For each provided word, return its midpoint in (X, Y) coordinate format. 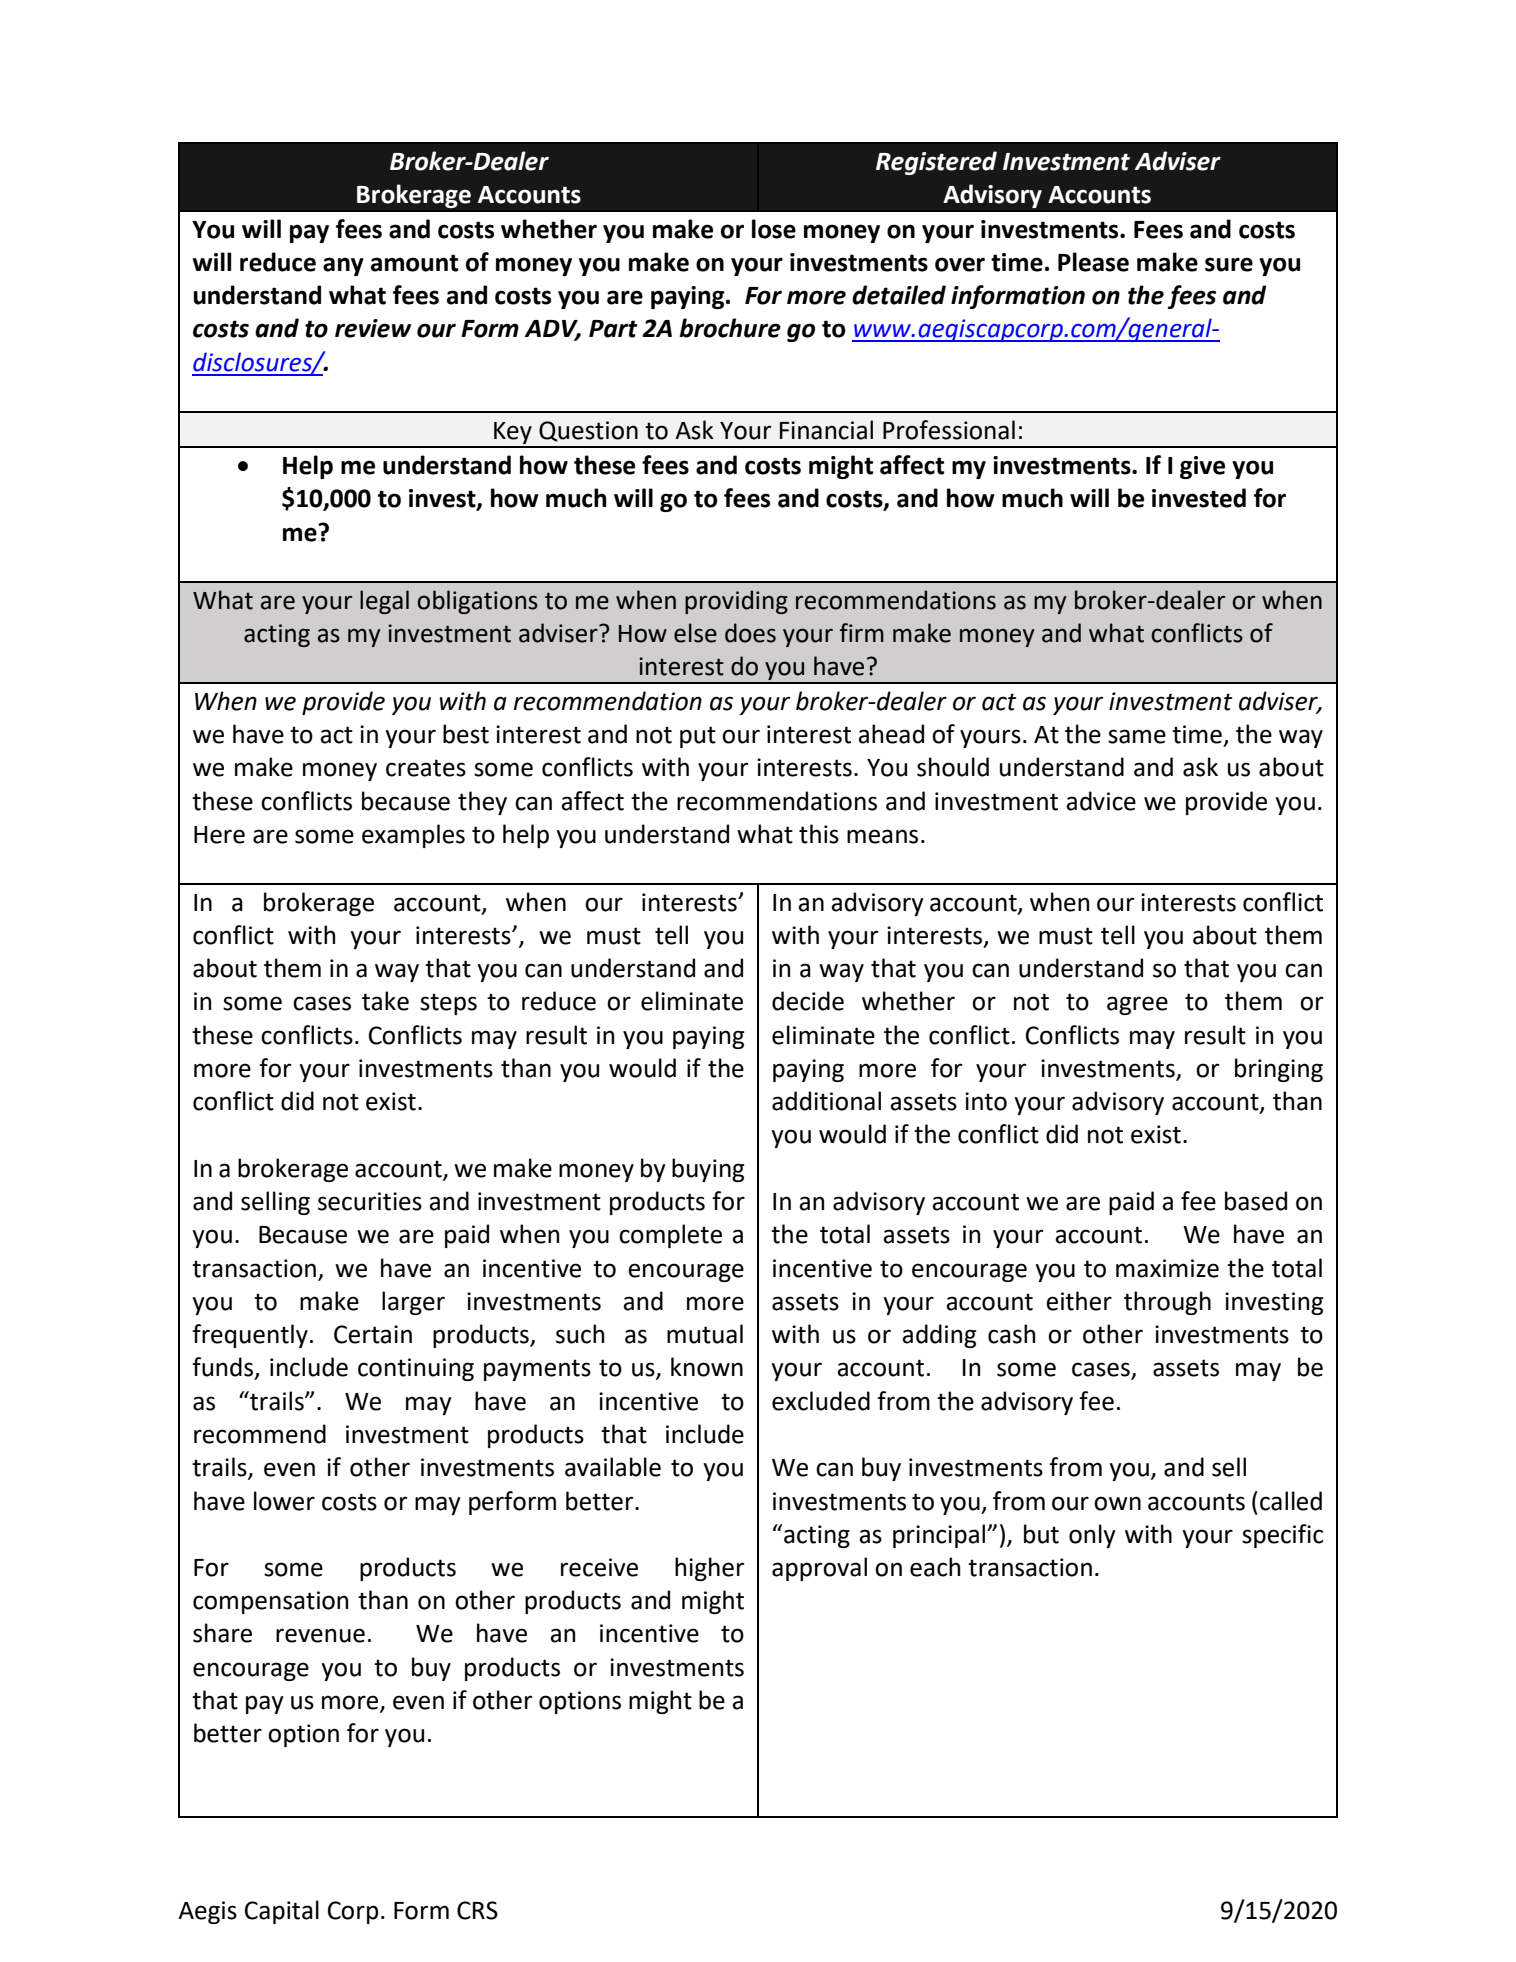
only (1092, 1536)
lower (284, 1501)
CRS (477, 1910)
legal (384, 602)
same (1137, 736)
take (385, 1001)
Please (1093, 262)
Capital (282, 1912)
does (750, 633)
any (343, 266)
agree (1137, 1005)
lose (774, 229)
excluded (821, 1401)
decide (808, 1001)
